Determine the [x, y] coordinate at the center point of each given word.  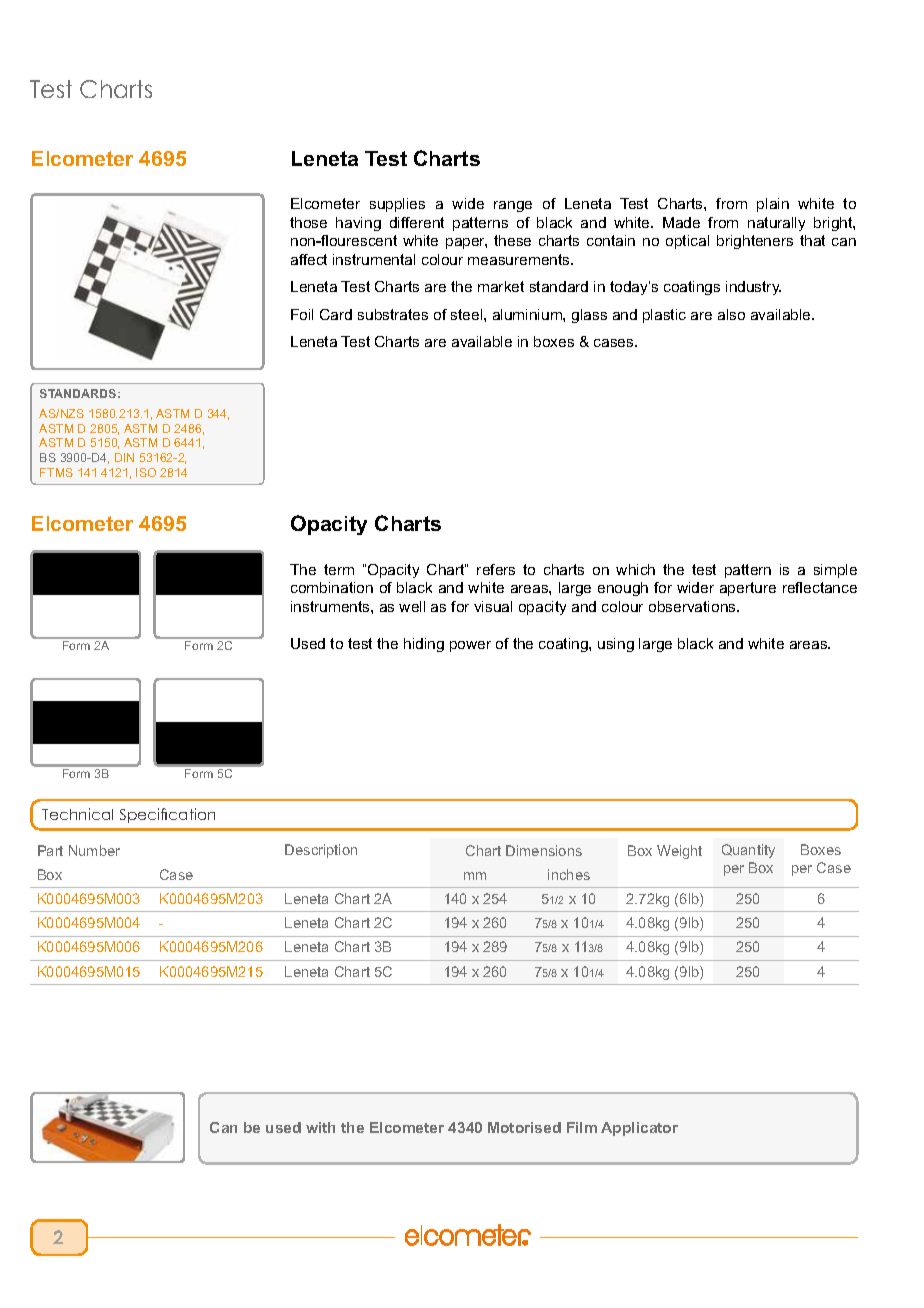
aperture [748, 589]
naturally [776, 224]
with [320, 1127]
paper [466, 243]
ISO [146, 472]
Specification [167, 815]
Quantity [748, 851]
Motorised [524, 1127]
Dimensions [544, 850]
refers [496, 569]
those [308, 222]
